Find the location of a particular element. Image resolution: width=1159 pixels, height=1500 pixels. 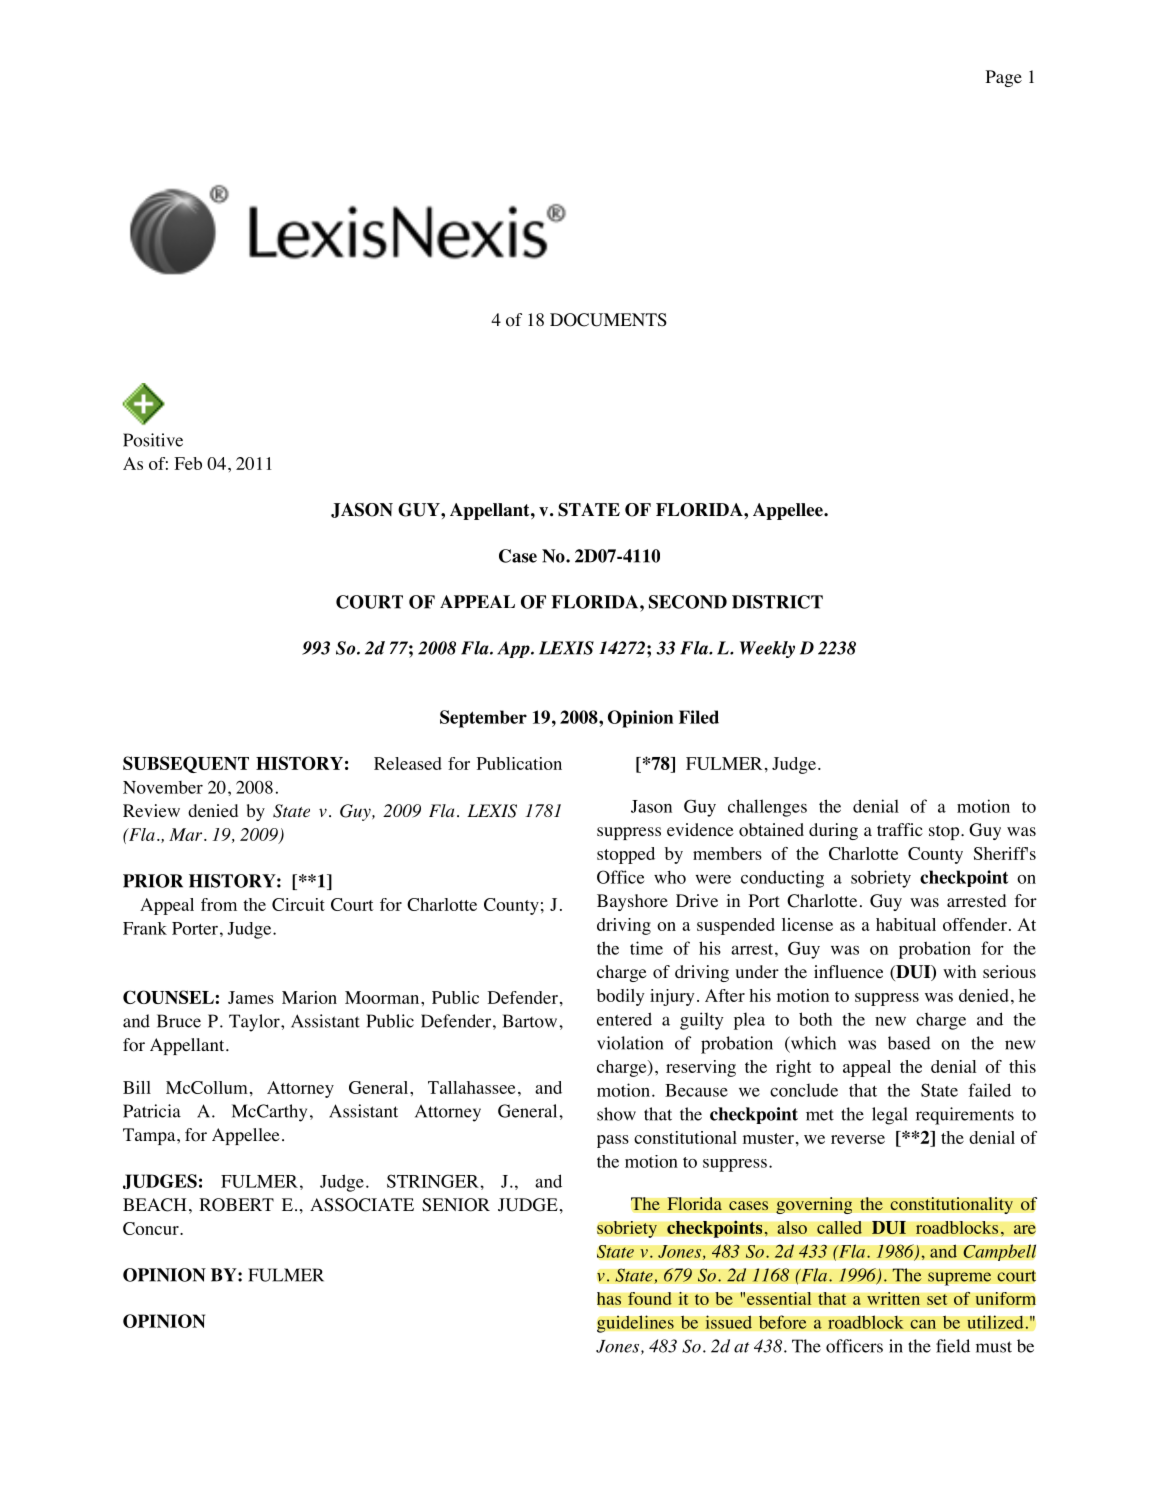

Feb is located at coordinates (188, 463).
